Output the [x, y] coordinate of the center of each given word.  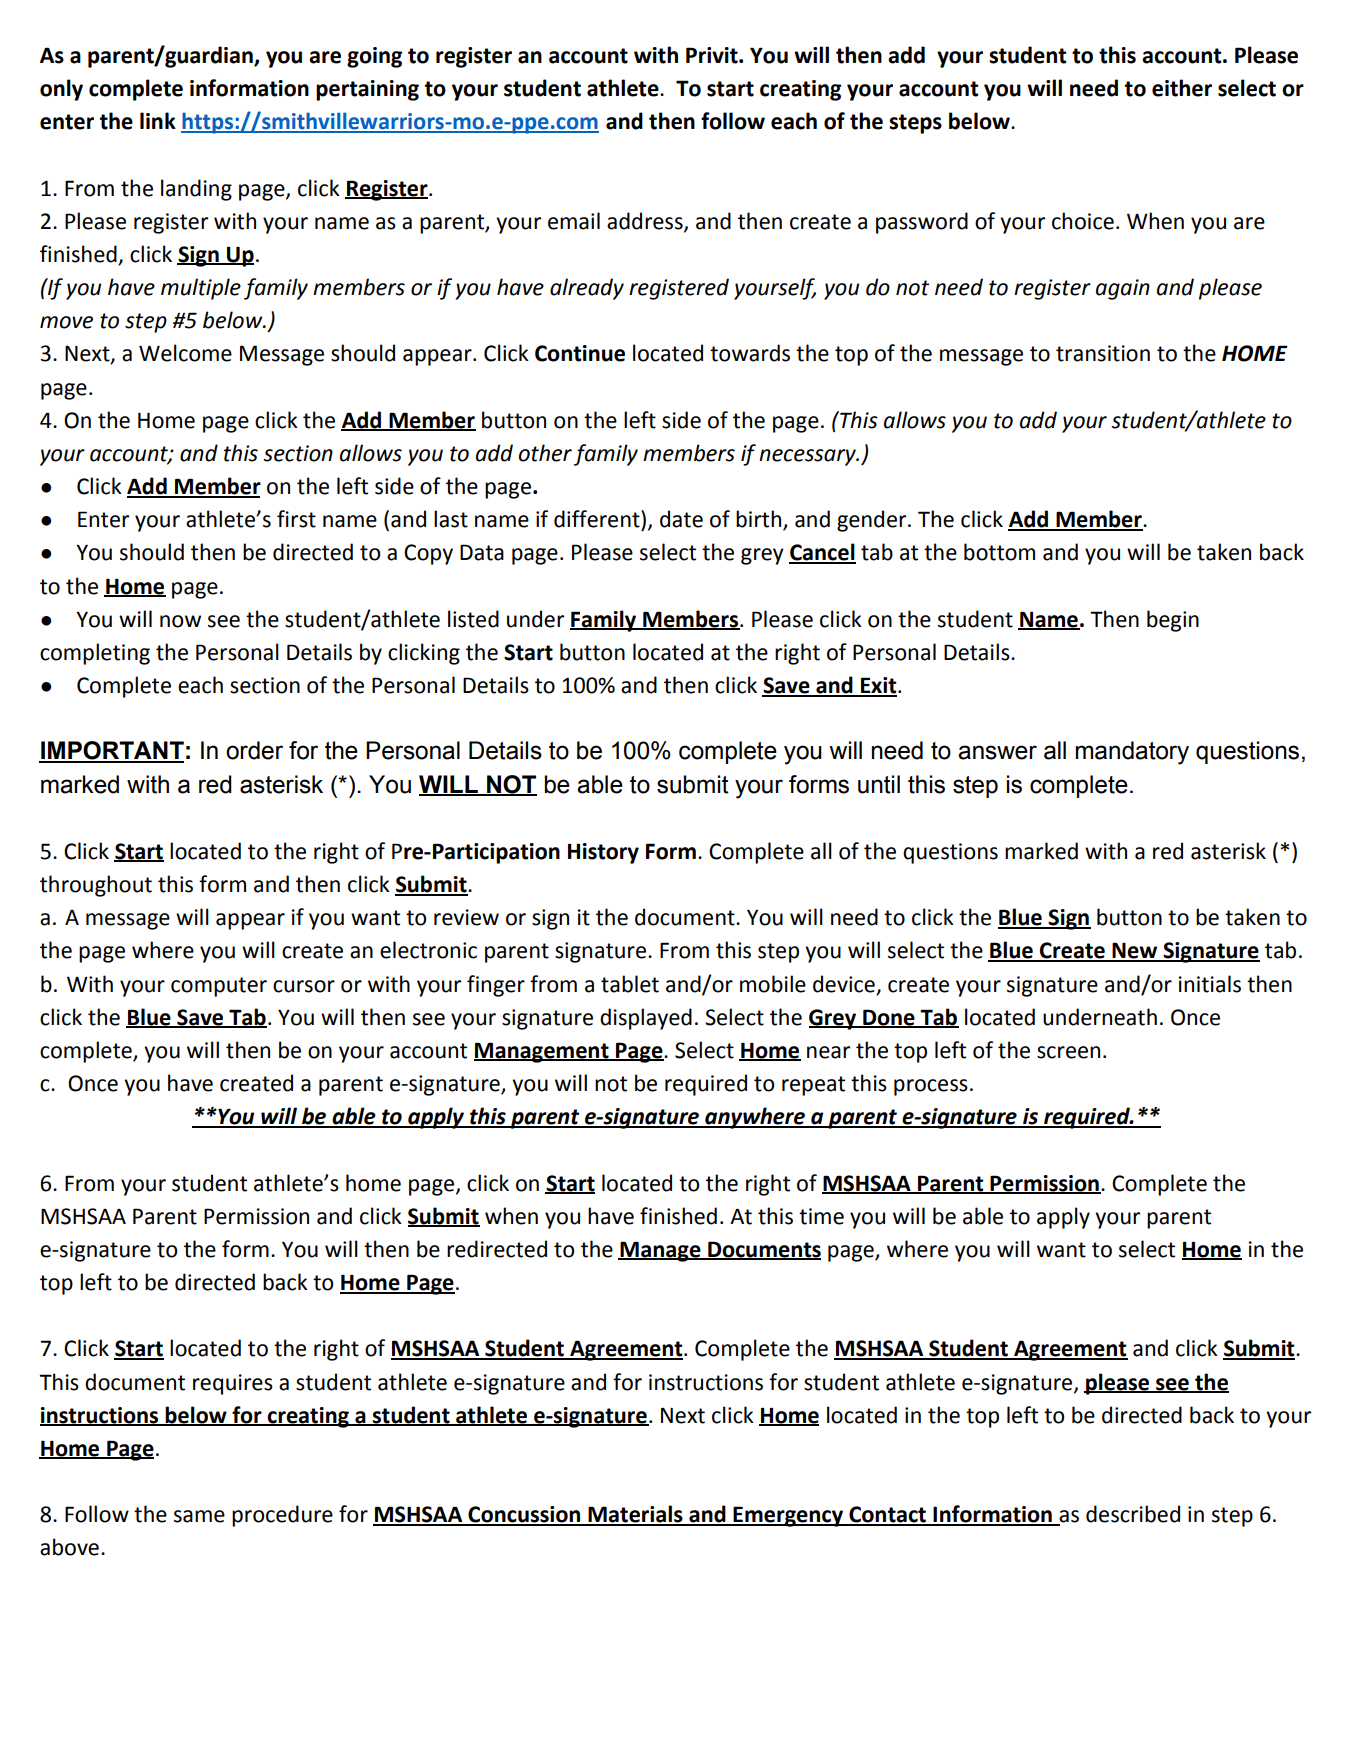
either [1182, 88]
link [158, 120]
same [199, 1516]
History [603, 853]
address [646, 221]
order [254, 750]
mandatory [1132, 753]
